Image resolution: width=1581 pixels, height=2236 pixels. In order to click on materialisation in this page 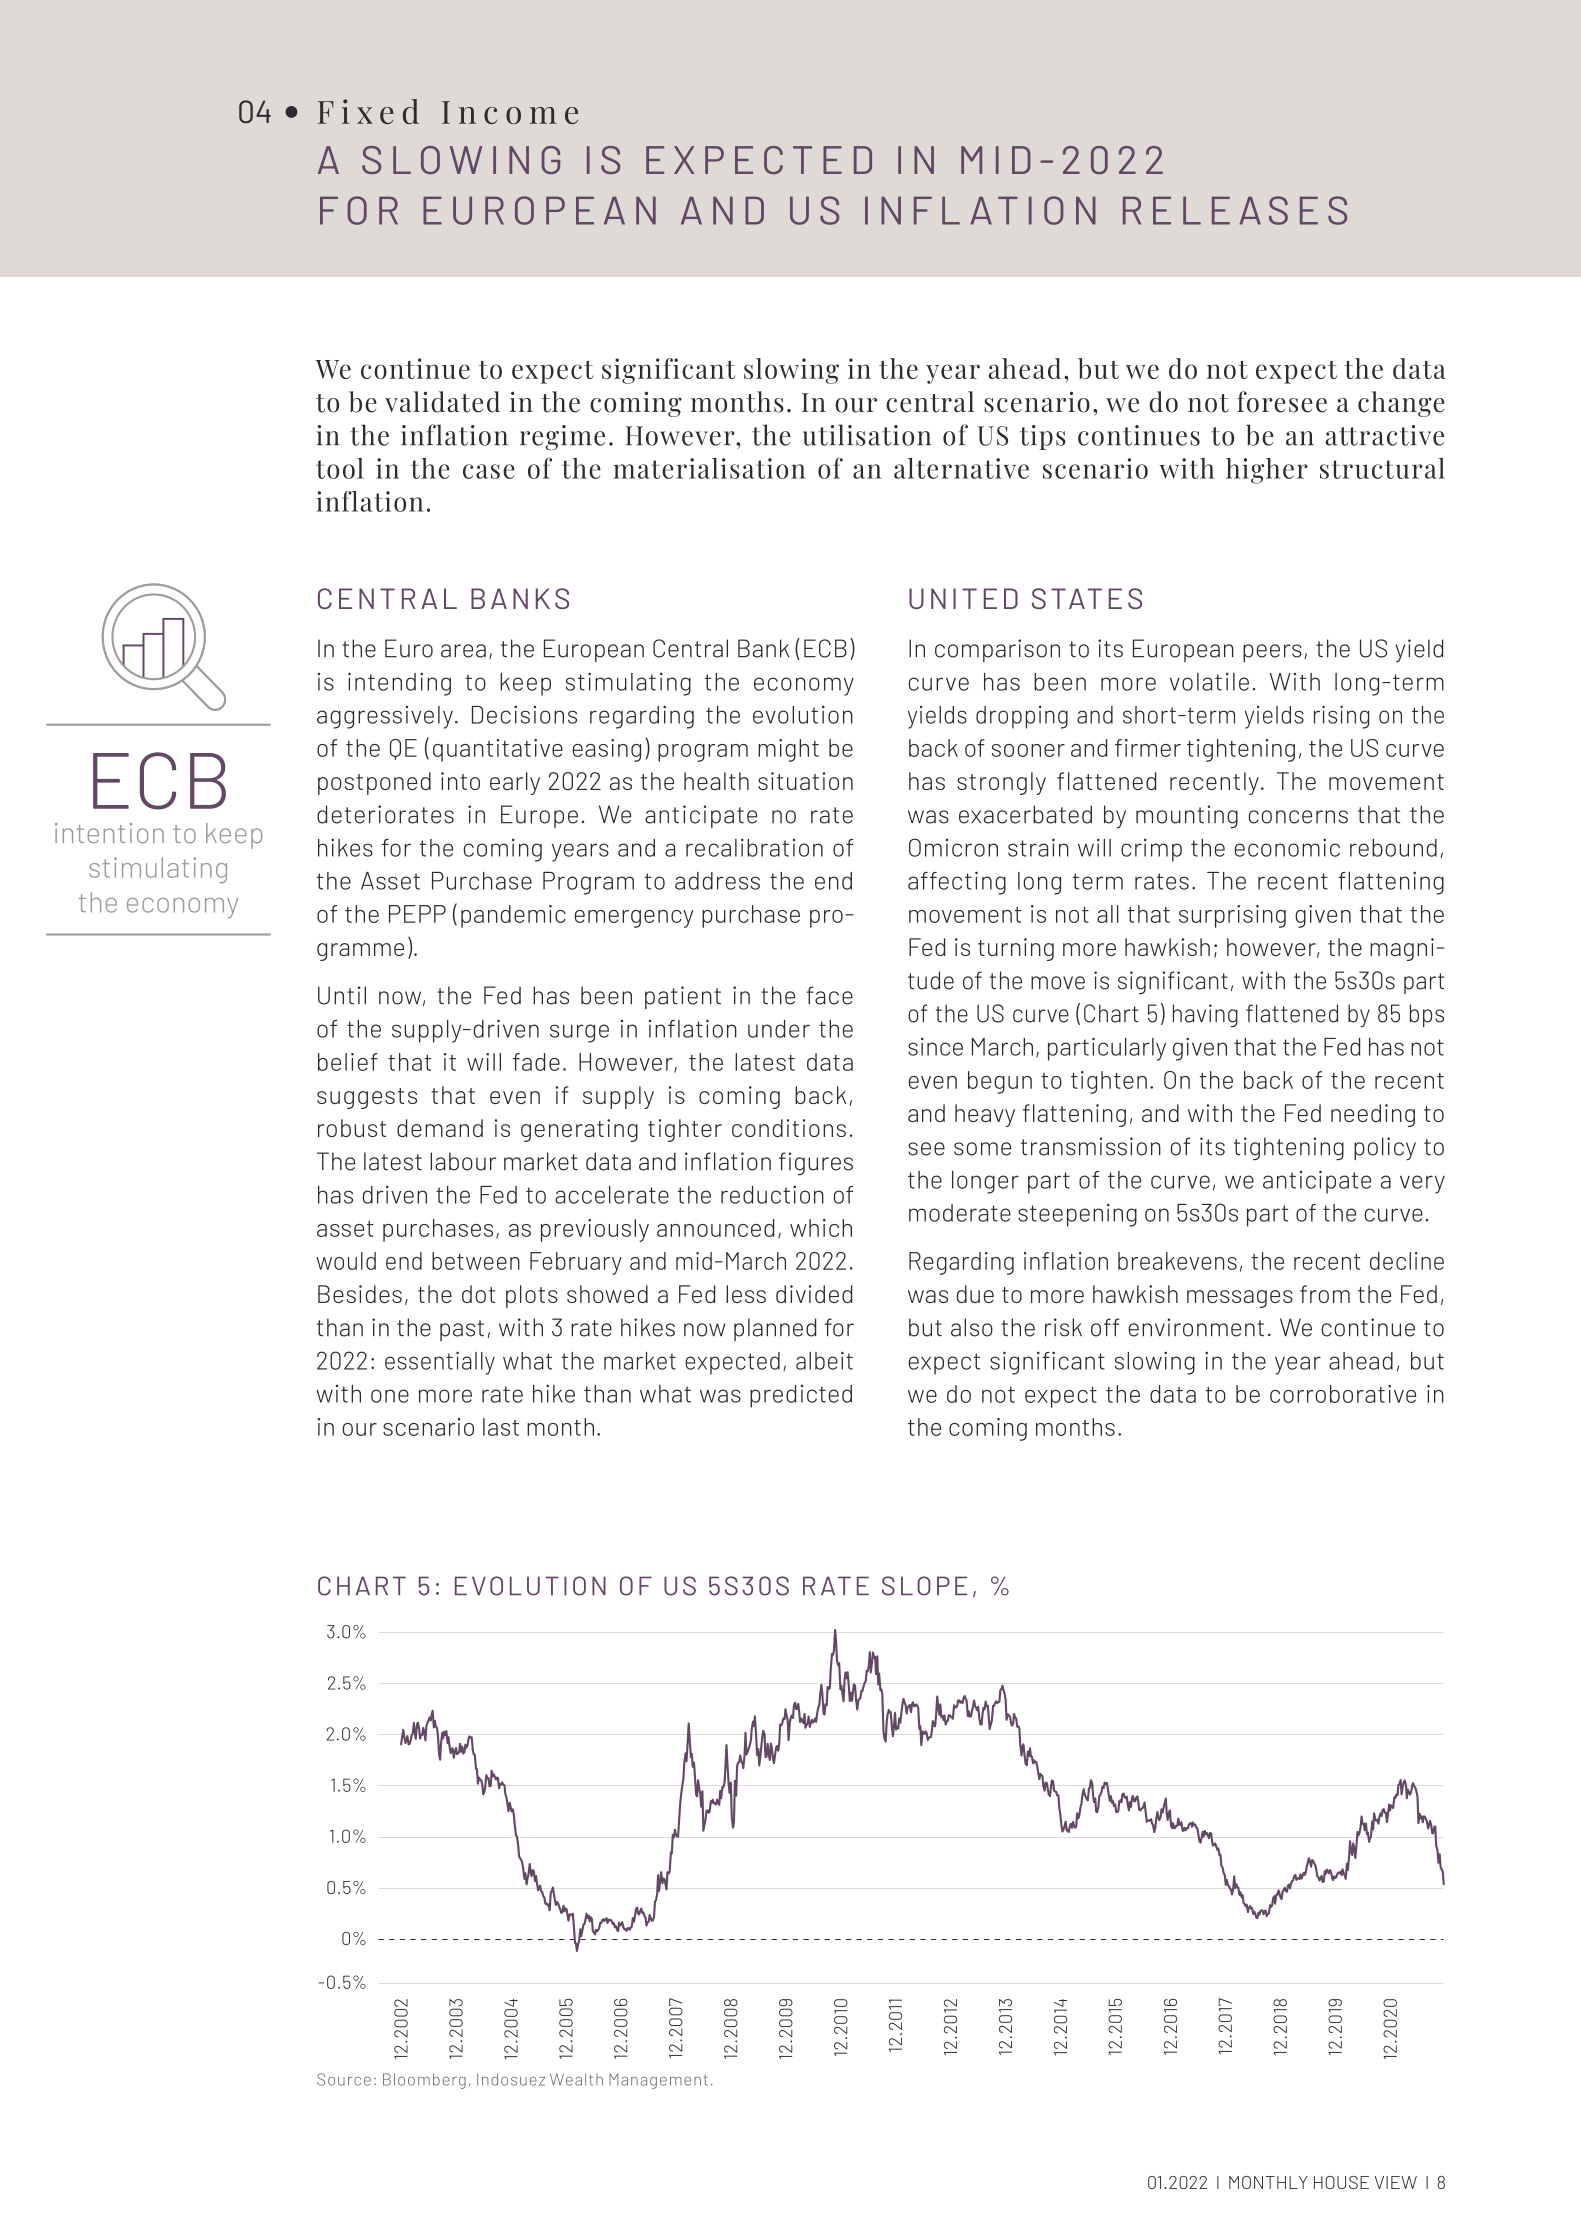, I will do `click(709, 468)`.
